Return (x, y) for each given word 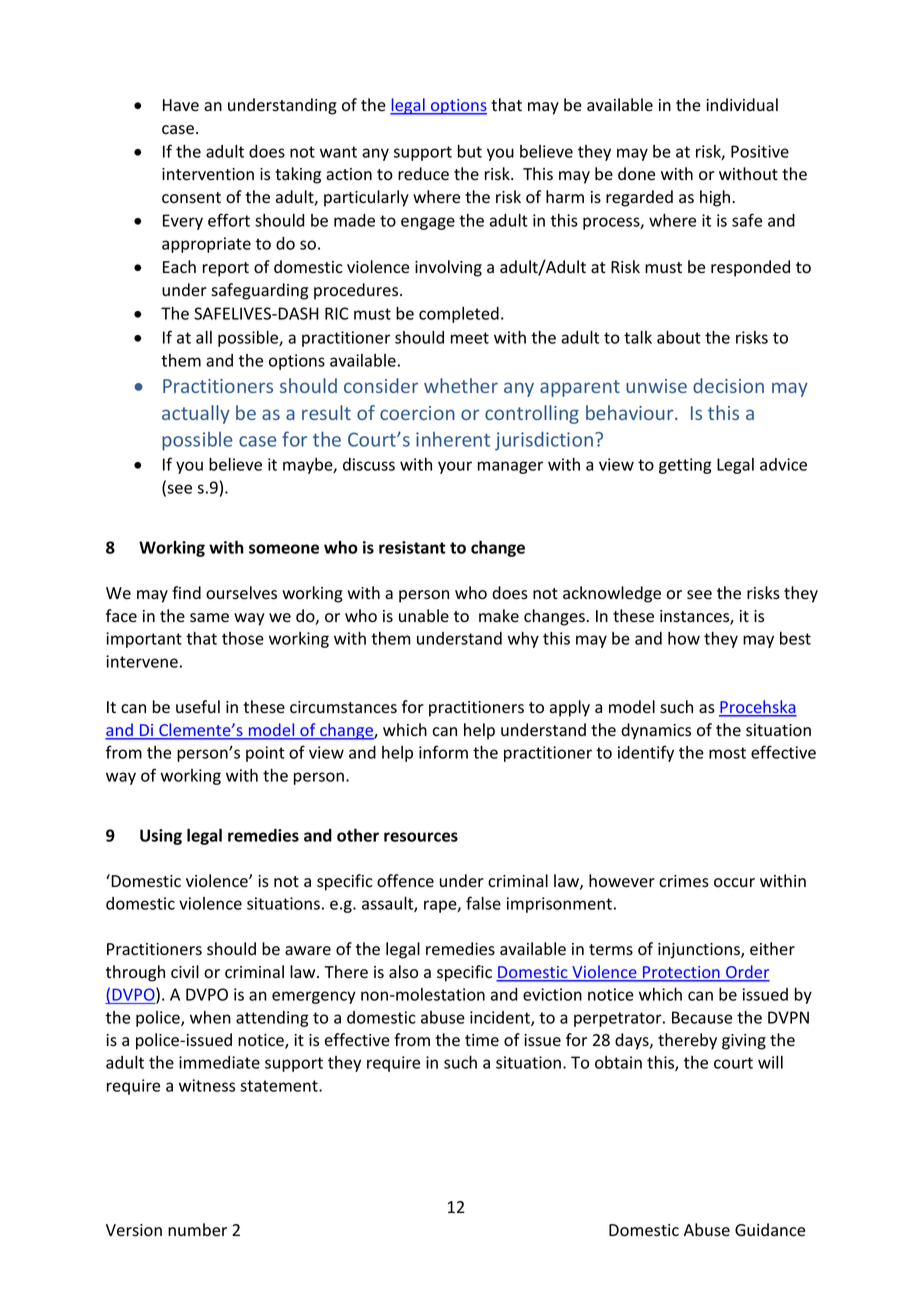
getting (685, 466)
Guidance (770, 1230)
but (470, 151)
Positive (760, 151)
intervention (208, 174)
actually (196, 414)
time (482, 1040)
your (455, 467)
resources (421, 837)
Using (161, 837)
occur (734, 883)
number (197, 1230)
